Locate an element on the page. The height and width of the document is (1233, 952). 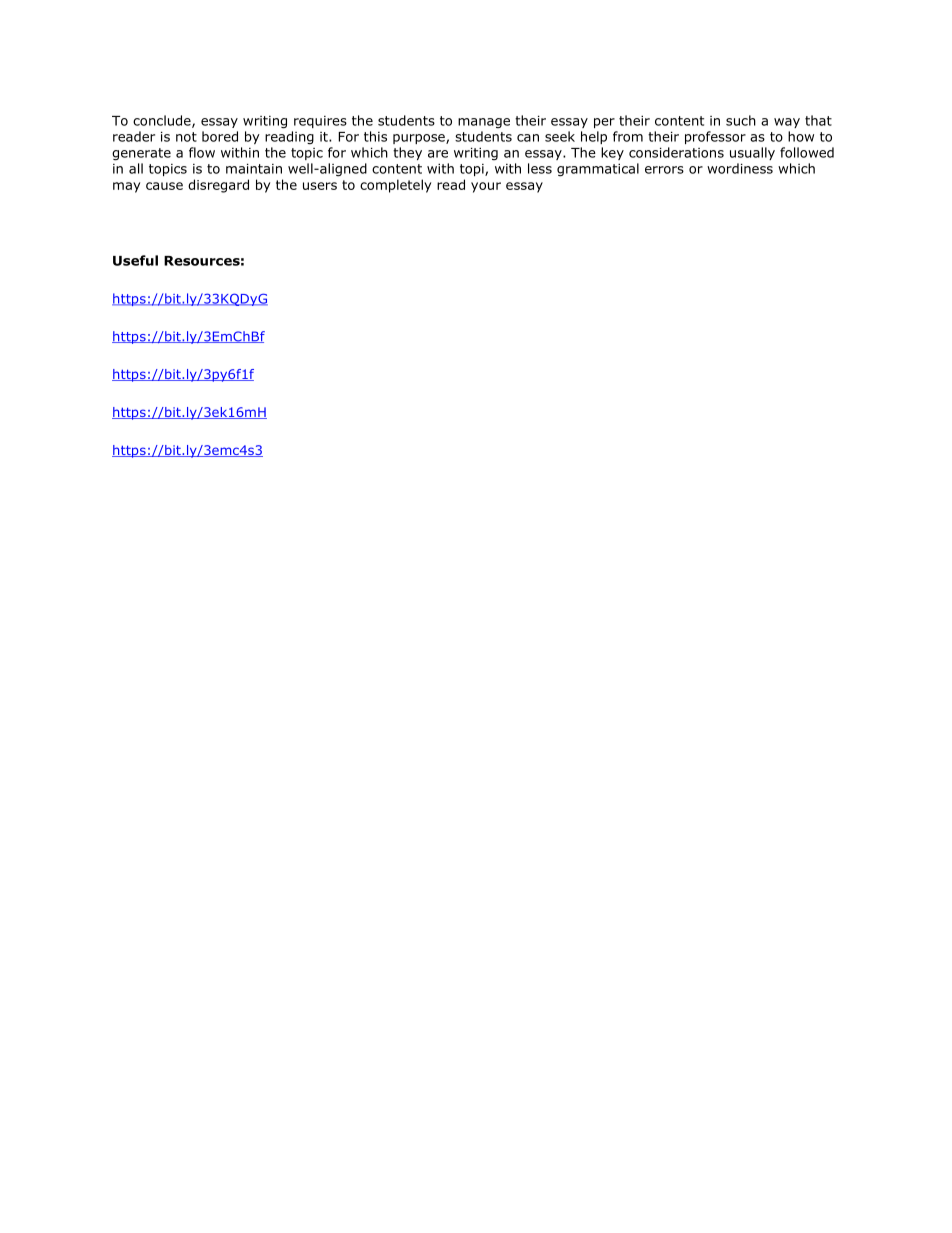
manage is located at coordinates (484, 123).
